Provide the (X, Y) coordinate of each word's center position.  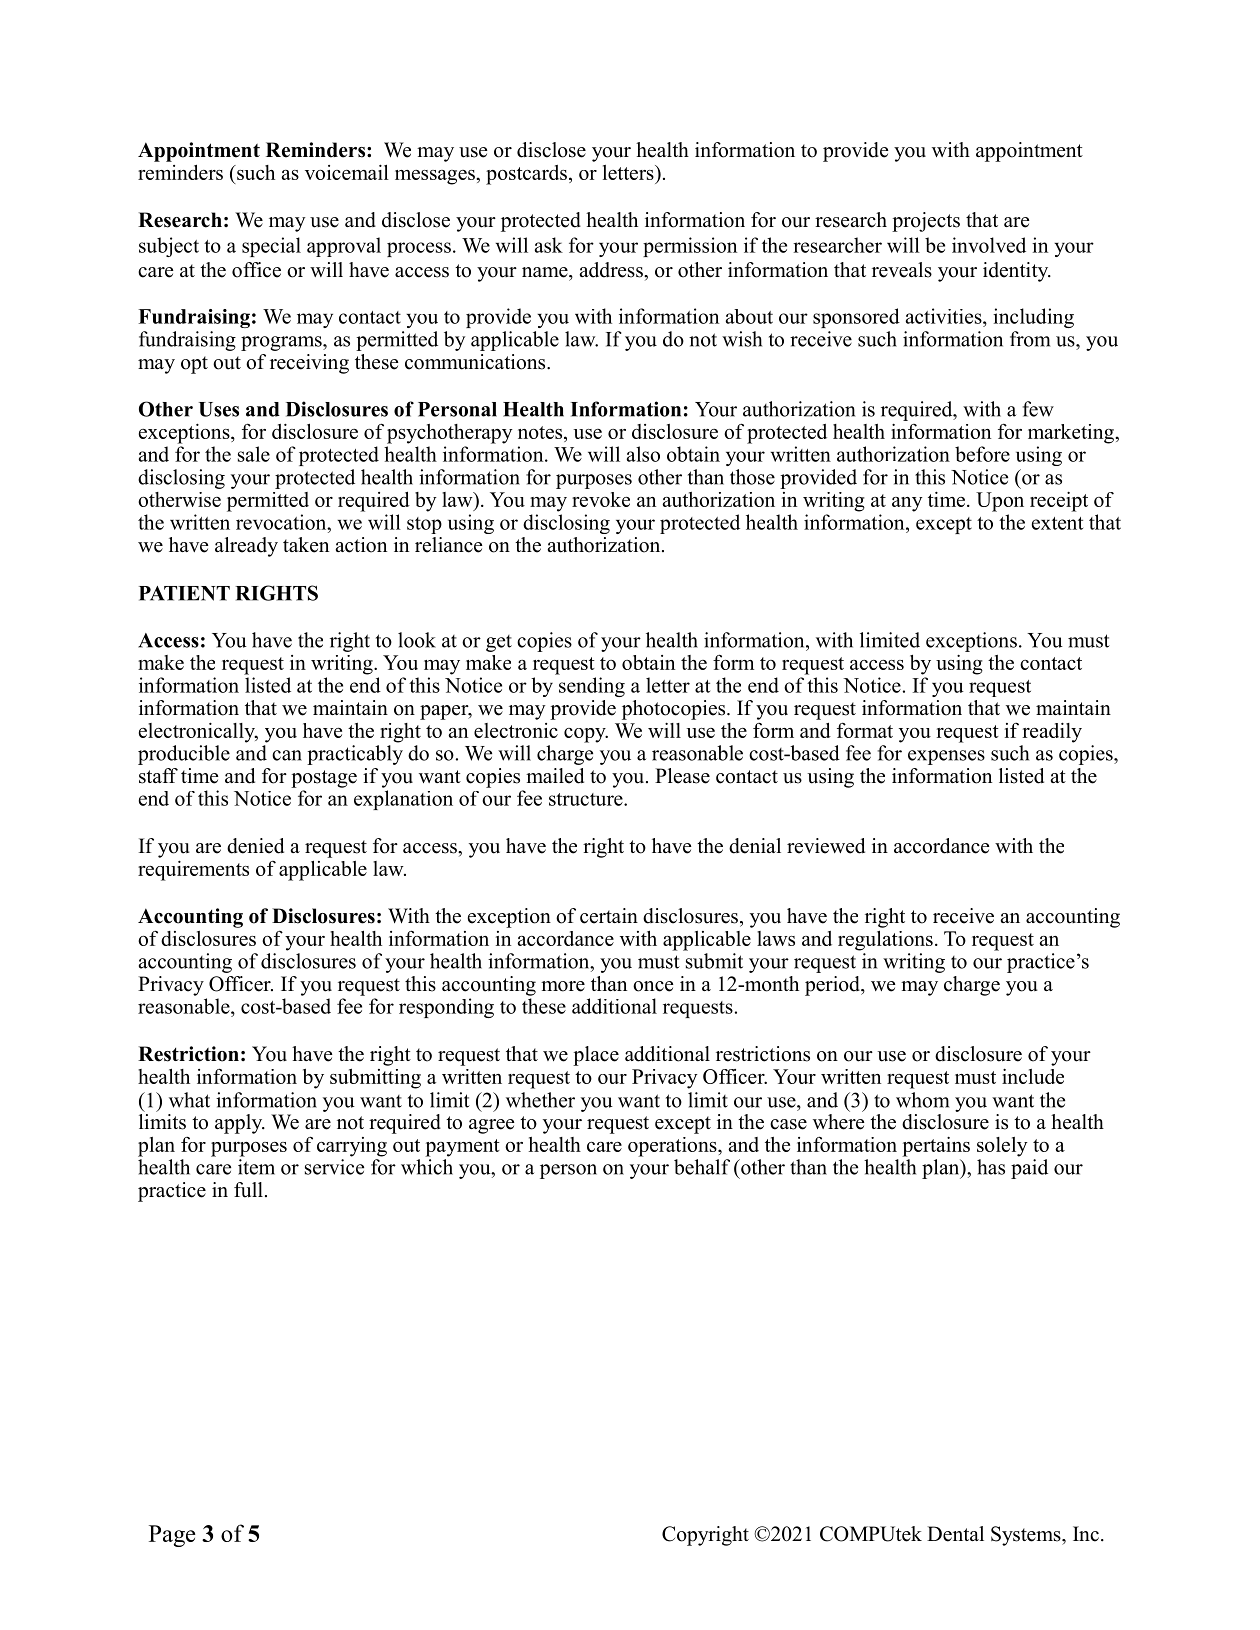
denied (255, 846)
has (991, 1167)
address (612, 270)
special (271, 247)
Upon (1000, 502)
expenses (946, 757)
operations (673, 1147)
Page (172, 1536)
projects (926, 222)
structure (587, 799)
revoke (601, 499)
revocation (282, 522)
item (256, 1167)
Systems (1027, 1536)
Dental (955, 1534)
